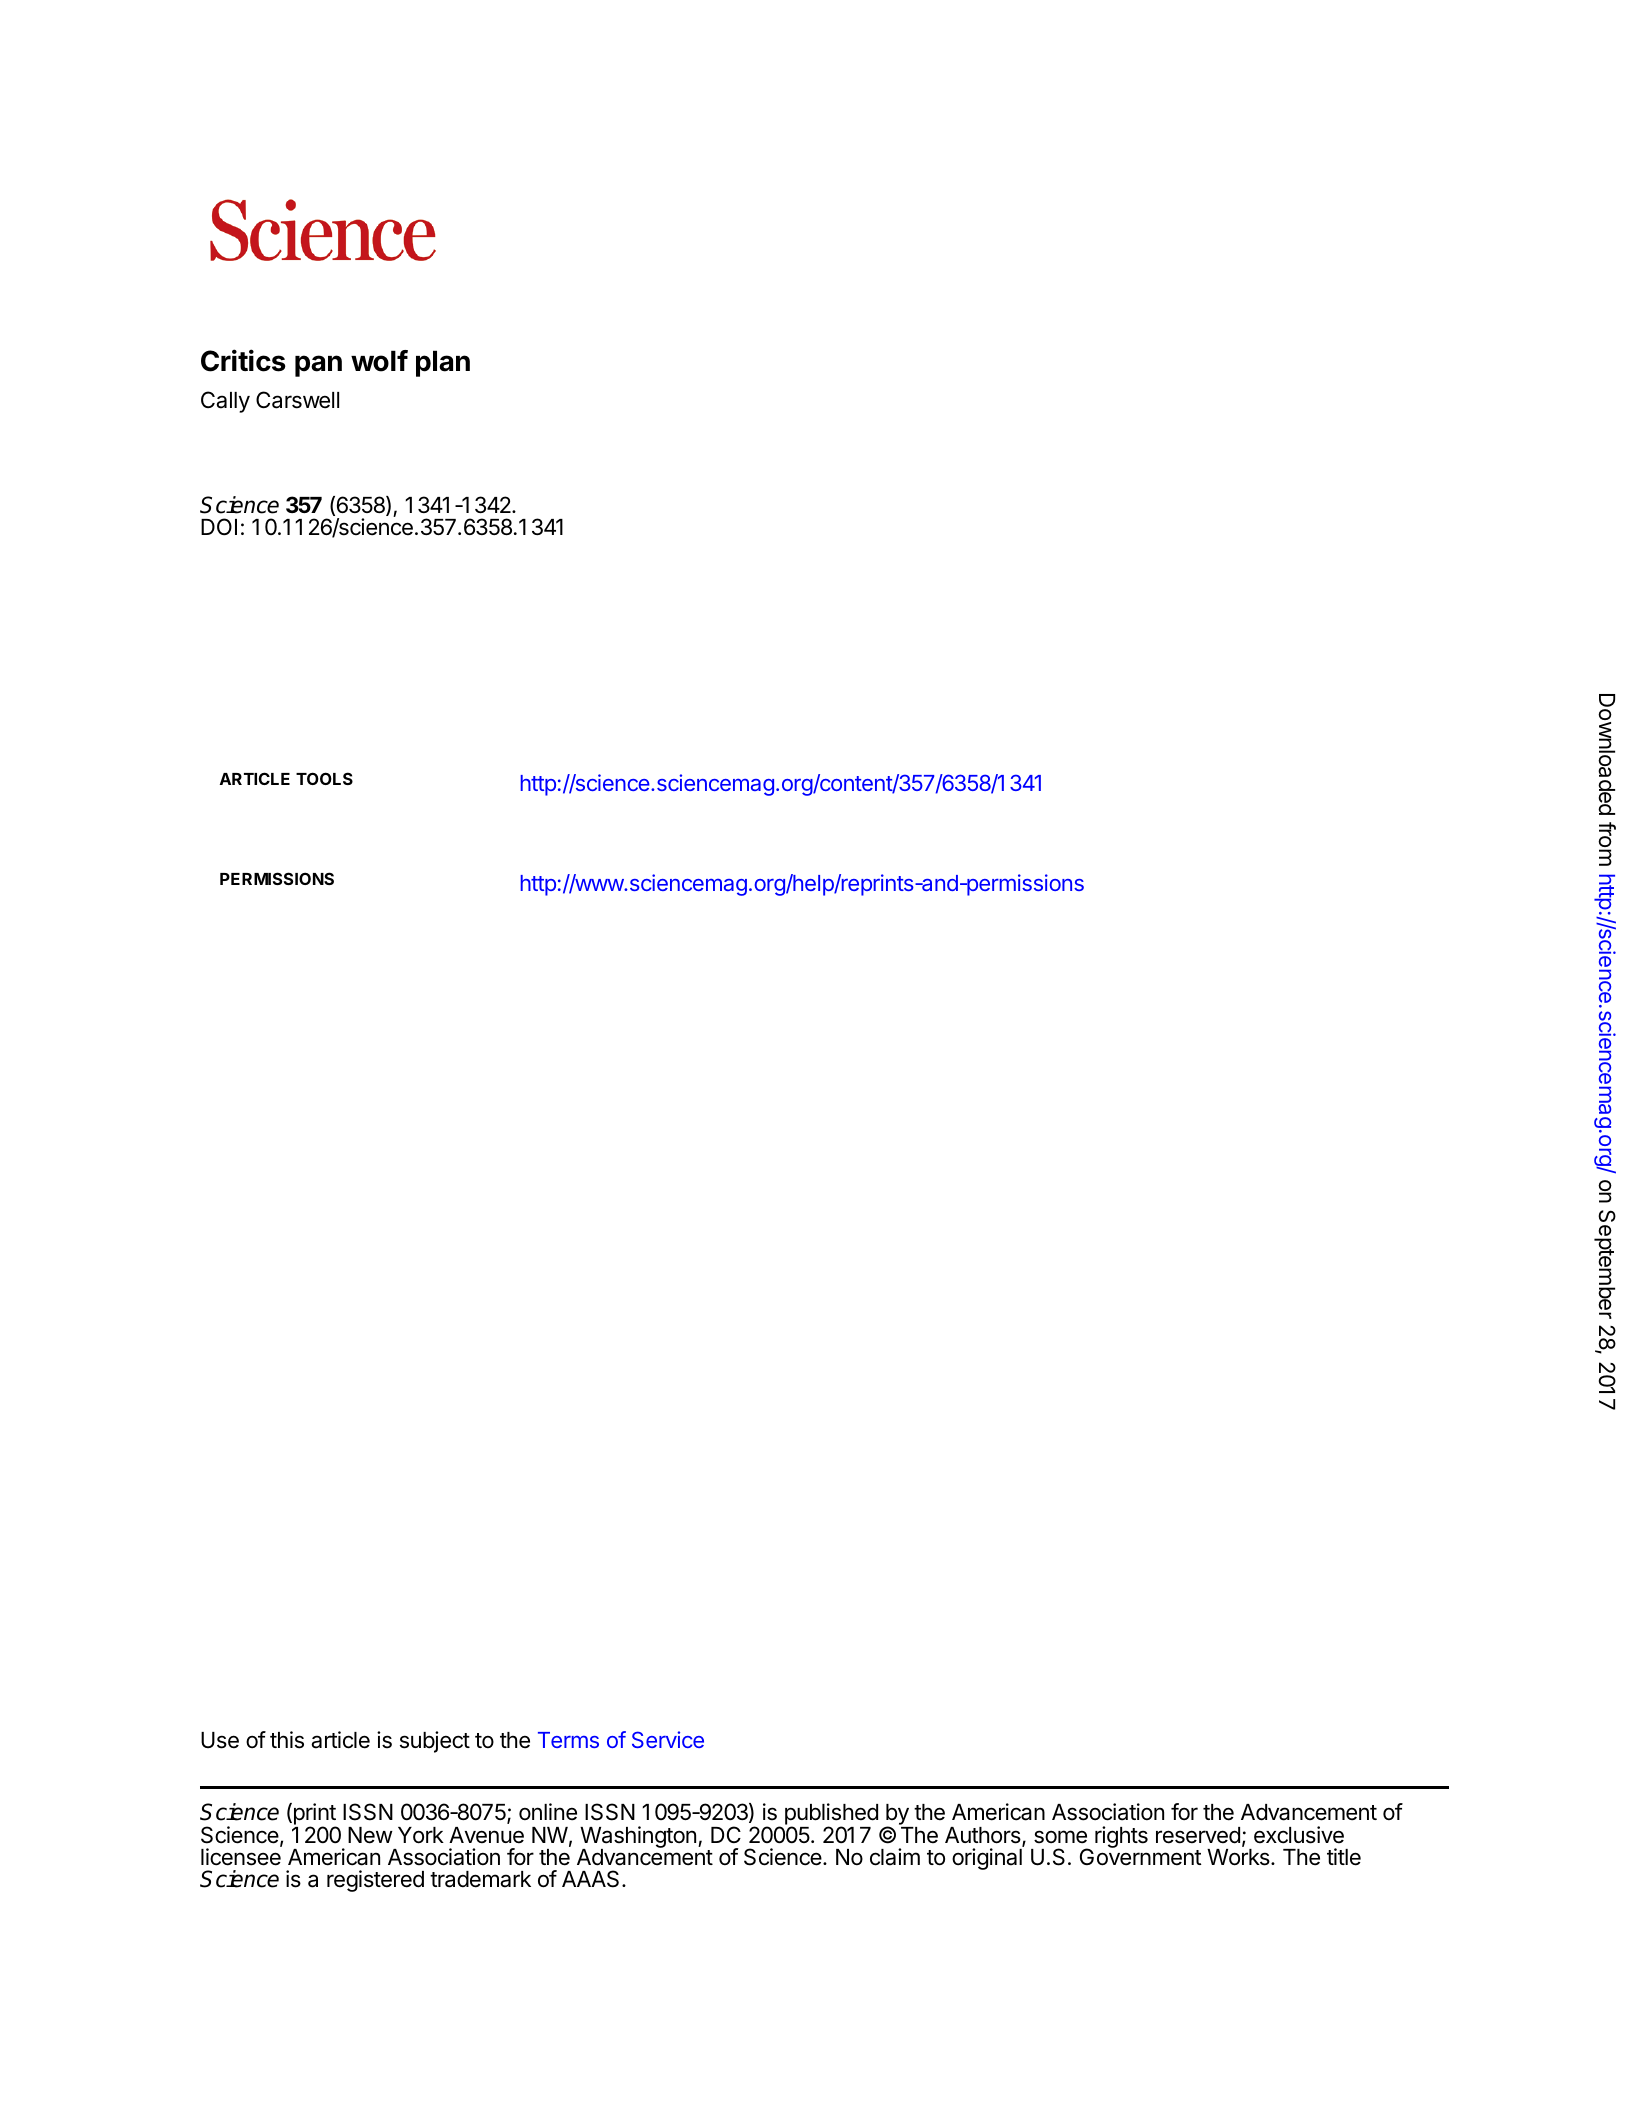 The image size is (1649, 2104). What do you see at coordinates (668, 1739) in the screenshot?
I see `Service` at bounding box center [668, 1739].
